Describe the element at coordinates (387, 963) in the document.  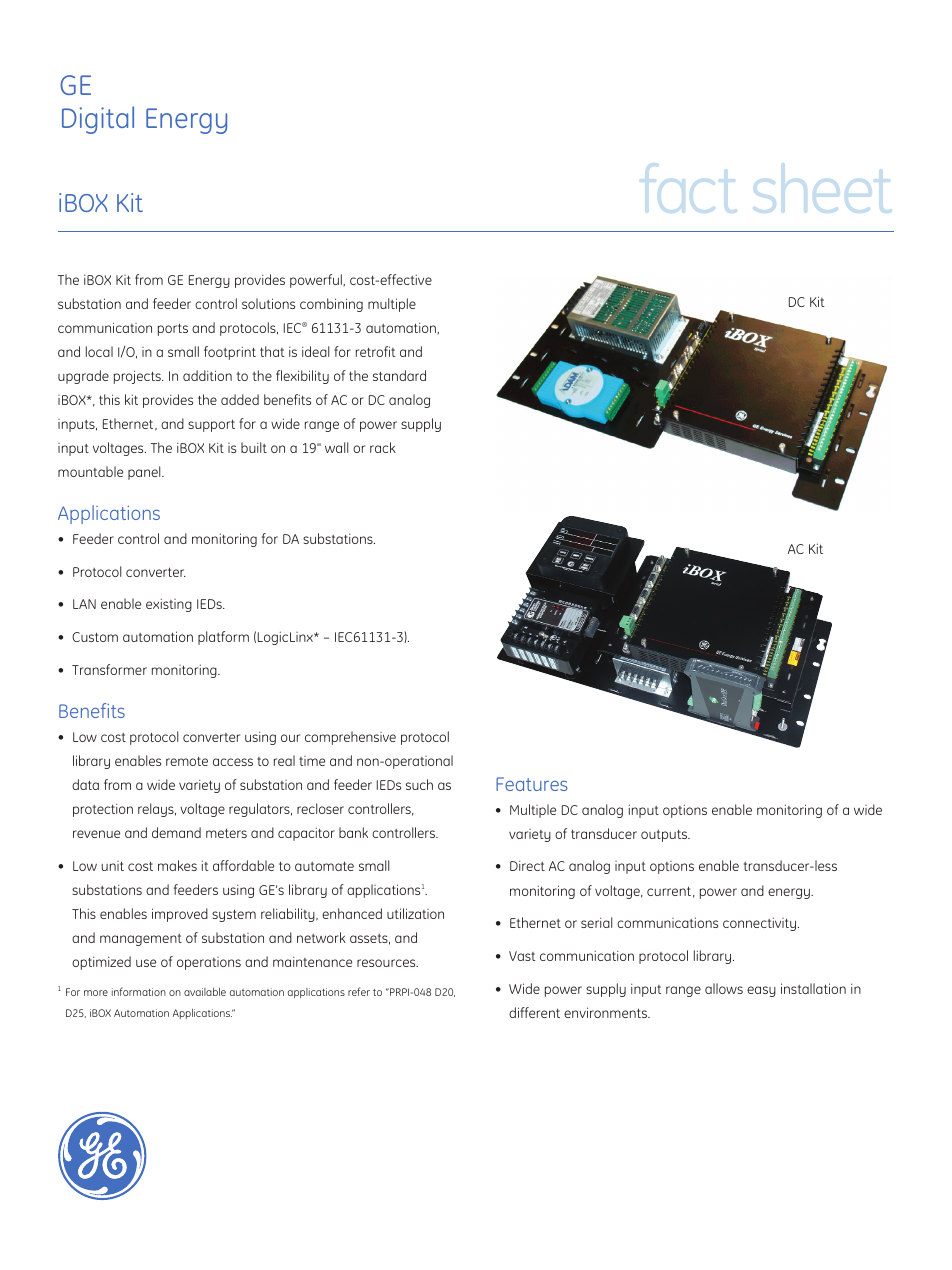
I see `resources` at that location.
